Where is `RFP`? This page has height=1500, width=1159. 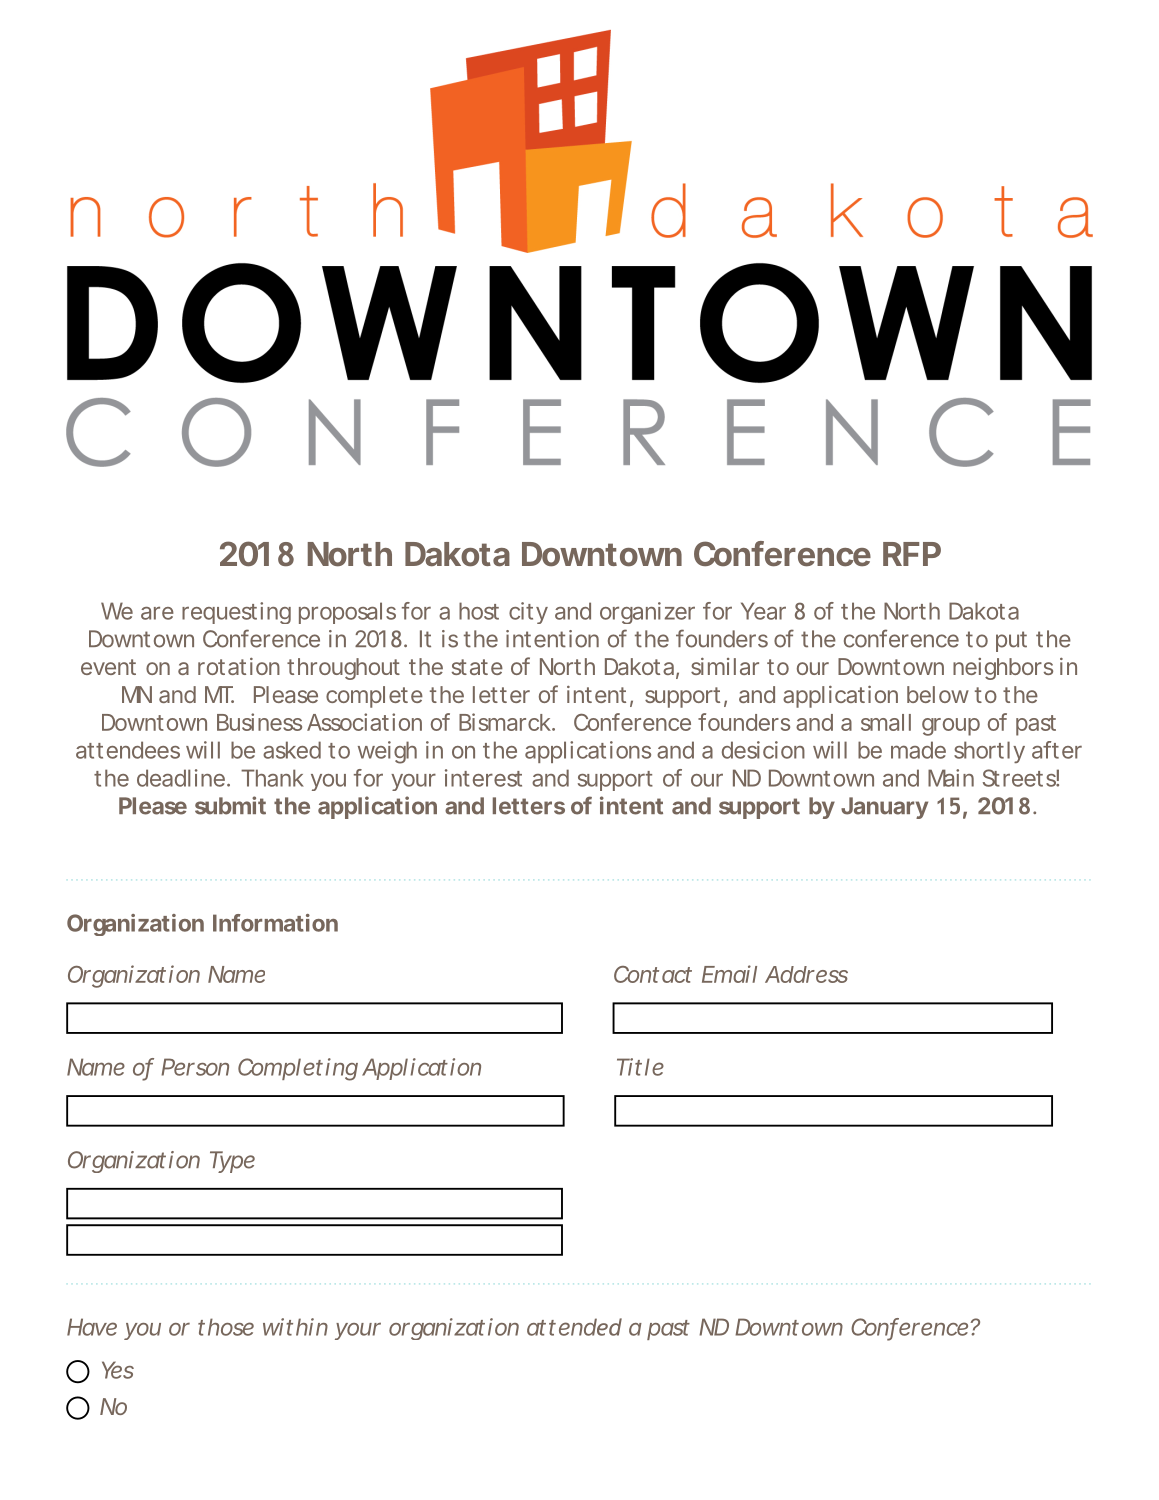 RFP is located at coordinates (912, 554).
